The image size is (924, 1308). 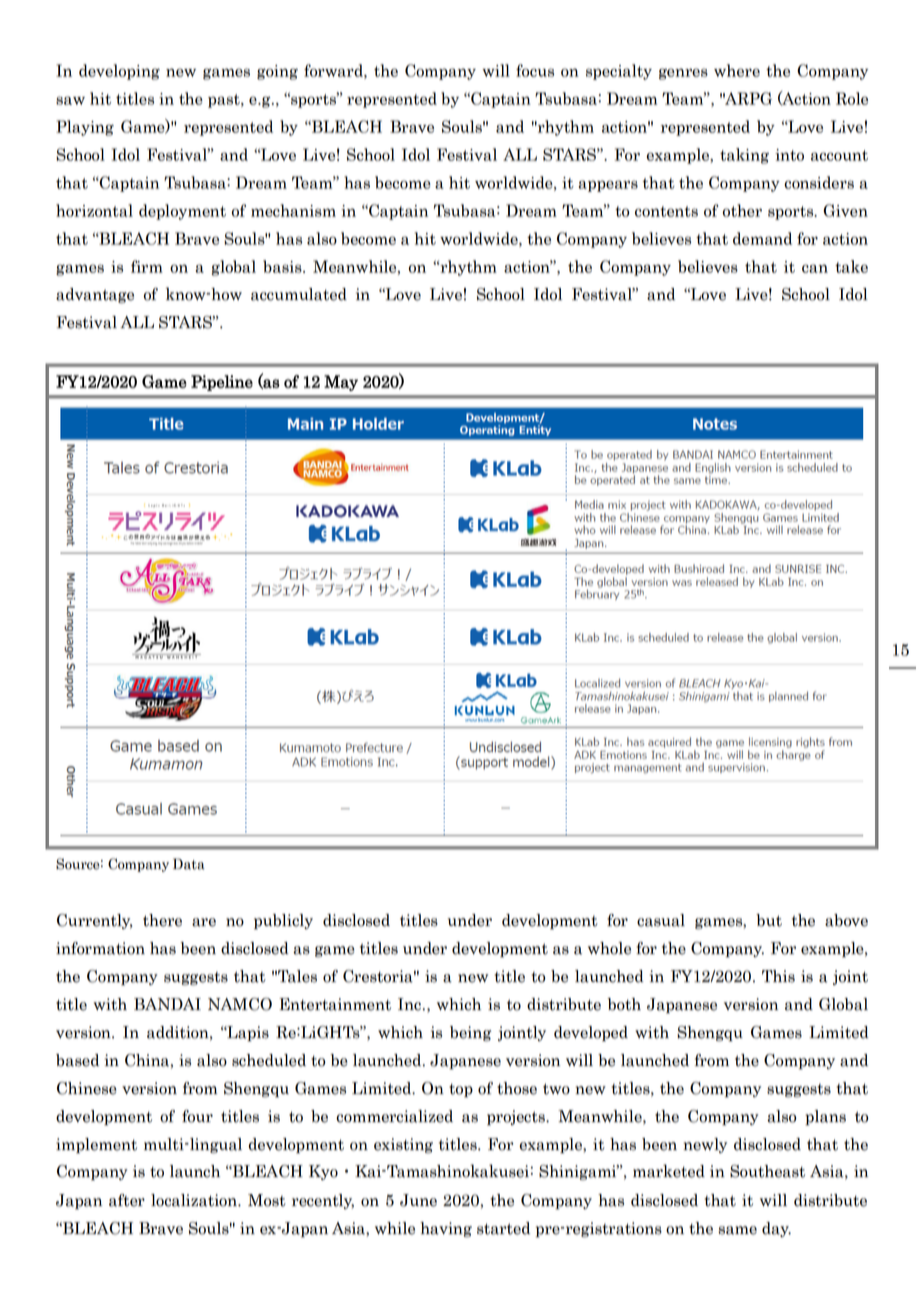 I want to click on Pipeline, so click(x=222, y=383).
